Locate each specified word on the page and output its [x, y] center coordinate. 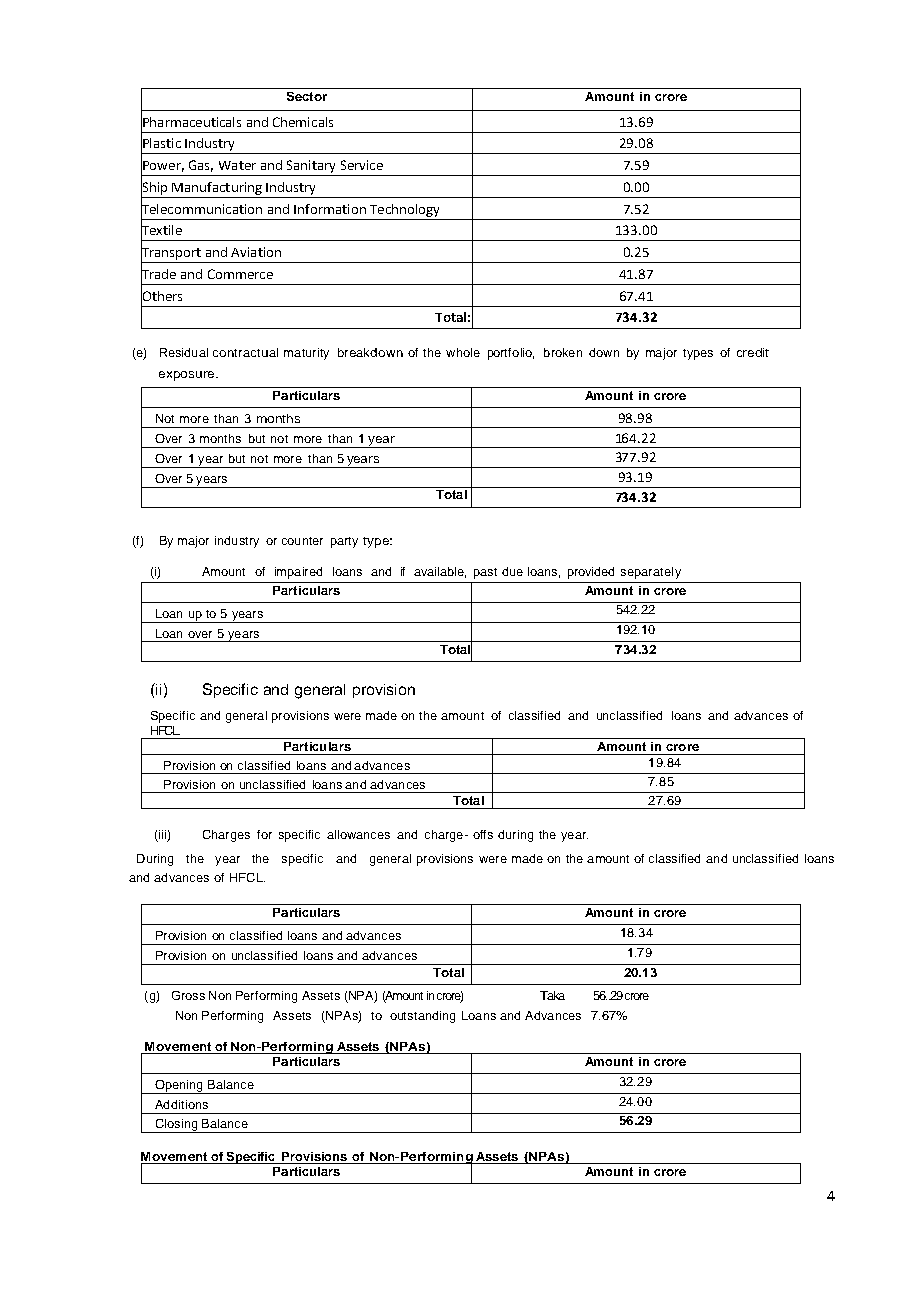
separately [651, 573]
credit [753, 352]
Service [362, 165]
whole [463, 352]
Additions [181, 1104]
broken [563, 352]
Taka [552, 995]
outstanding [422, 1017]
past [485, 573]
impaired [298, 573]
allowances [358, 834]
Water [237, 165]
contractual [245, 352]
